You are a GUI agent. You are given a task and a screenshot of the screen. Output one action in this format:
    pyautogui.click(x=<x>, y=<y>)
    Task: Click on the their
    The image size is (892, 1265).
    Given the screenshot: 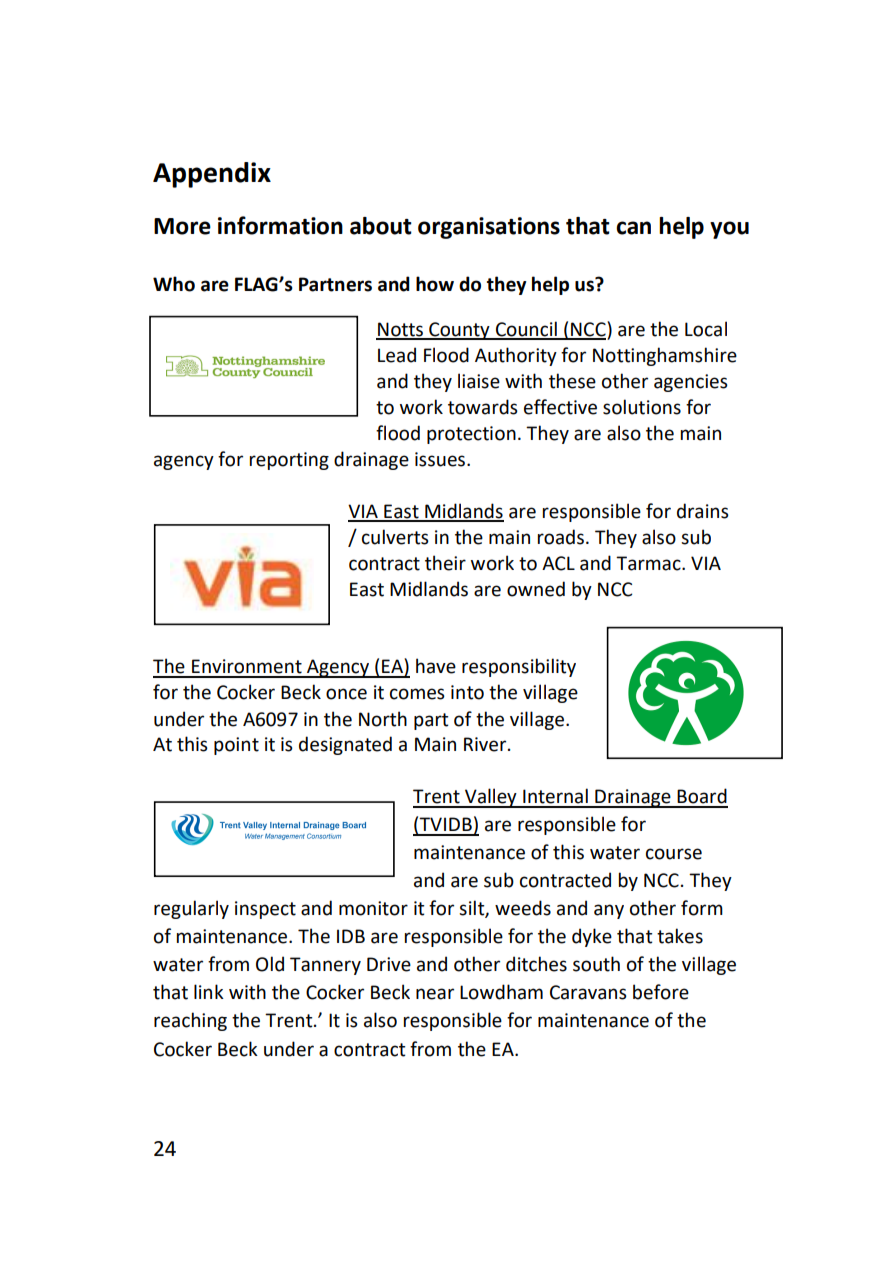 What is the action you would take?
    pyautogui.click(x=445, y=563)
